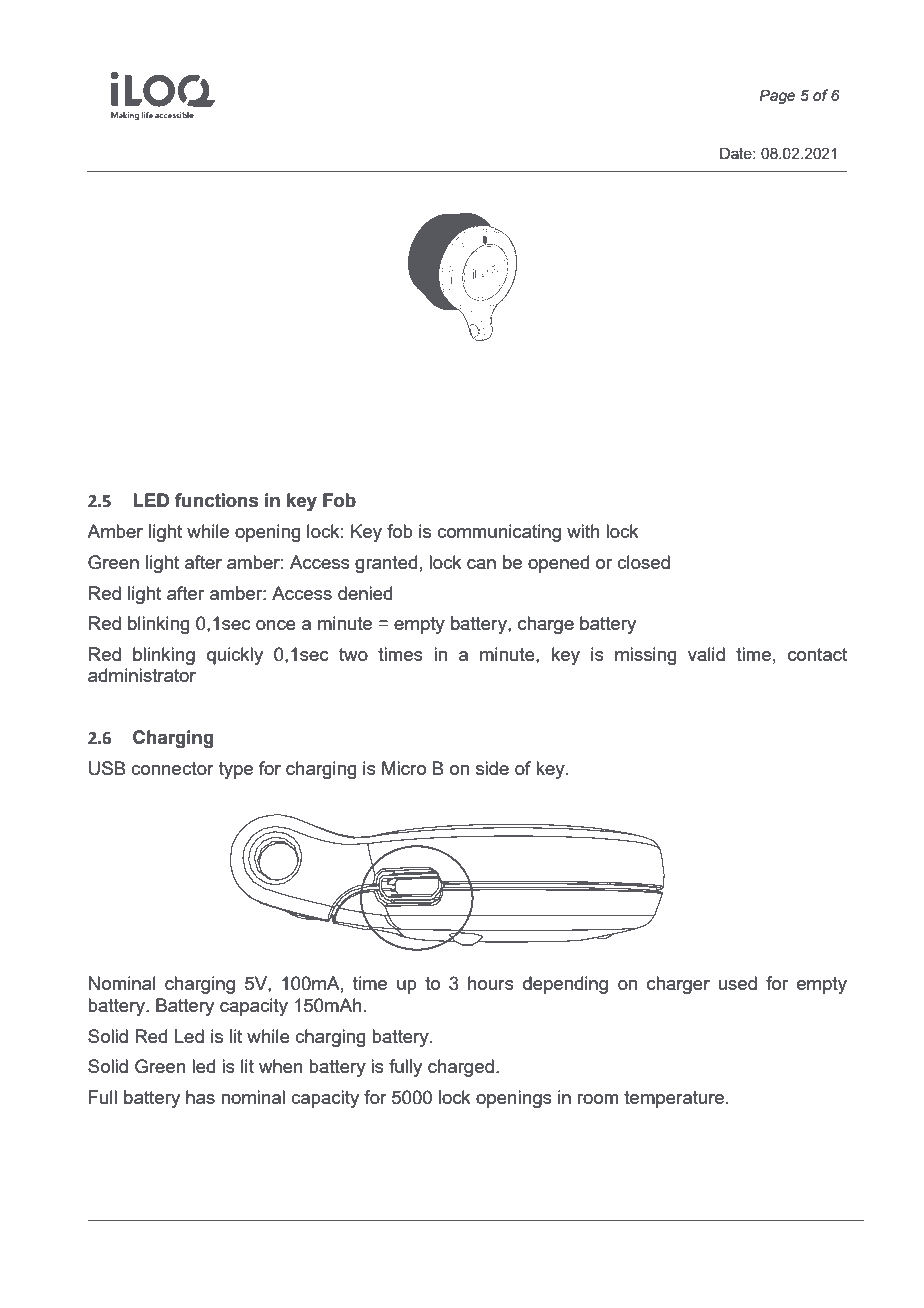  What do you see at coordinates (499, 533) in the page?
I see `communicating` at bounding box center [499, 533].
